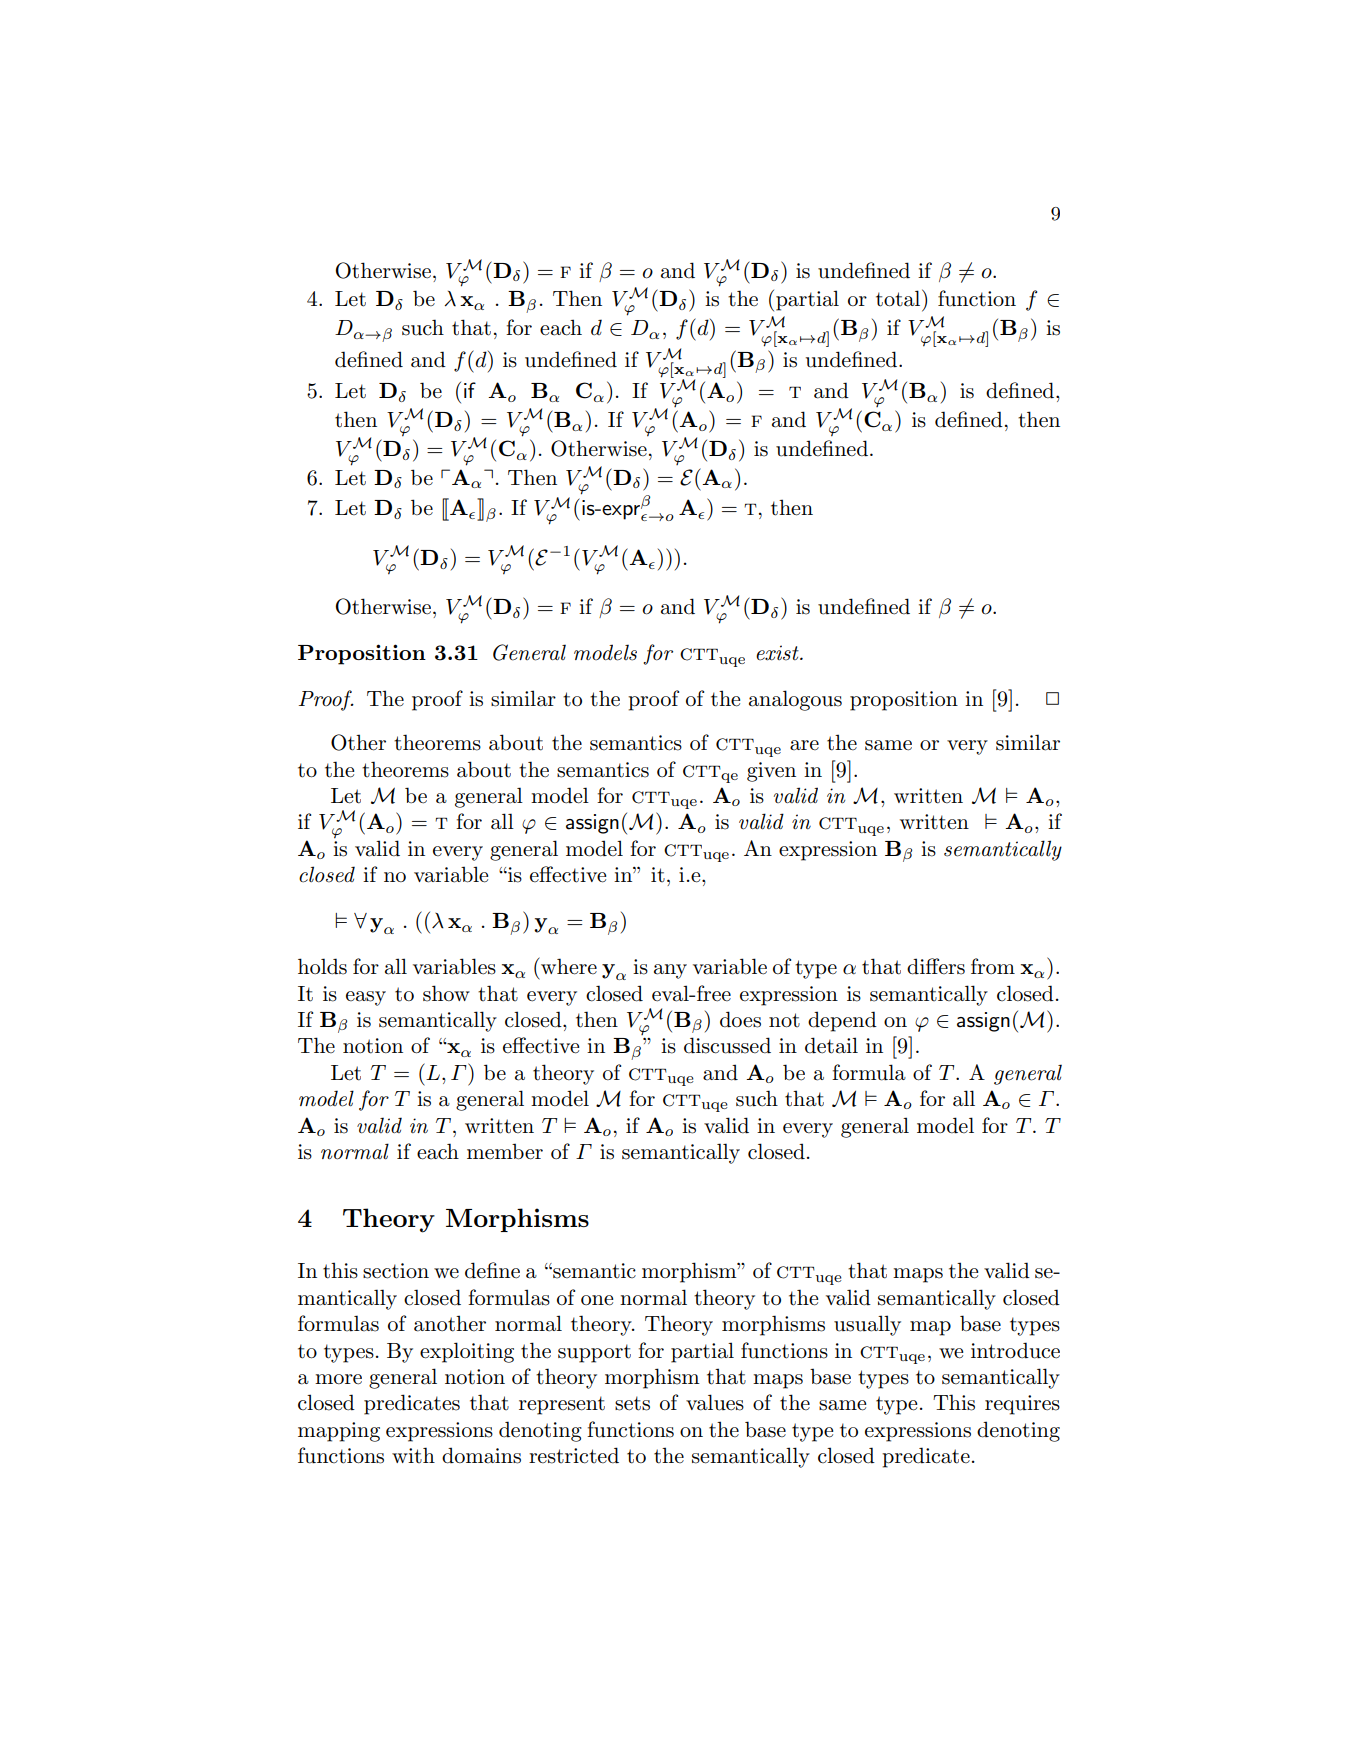 Image resolution: width=1351 pixels, height=1748 pixels. Describe the element at coordinates (322, 966) in the screenshot. I see `holds` at that location.
